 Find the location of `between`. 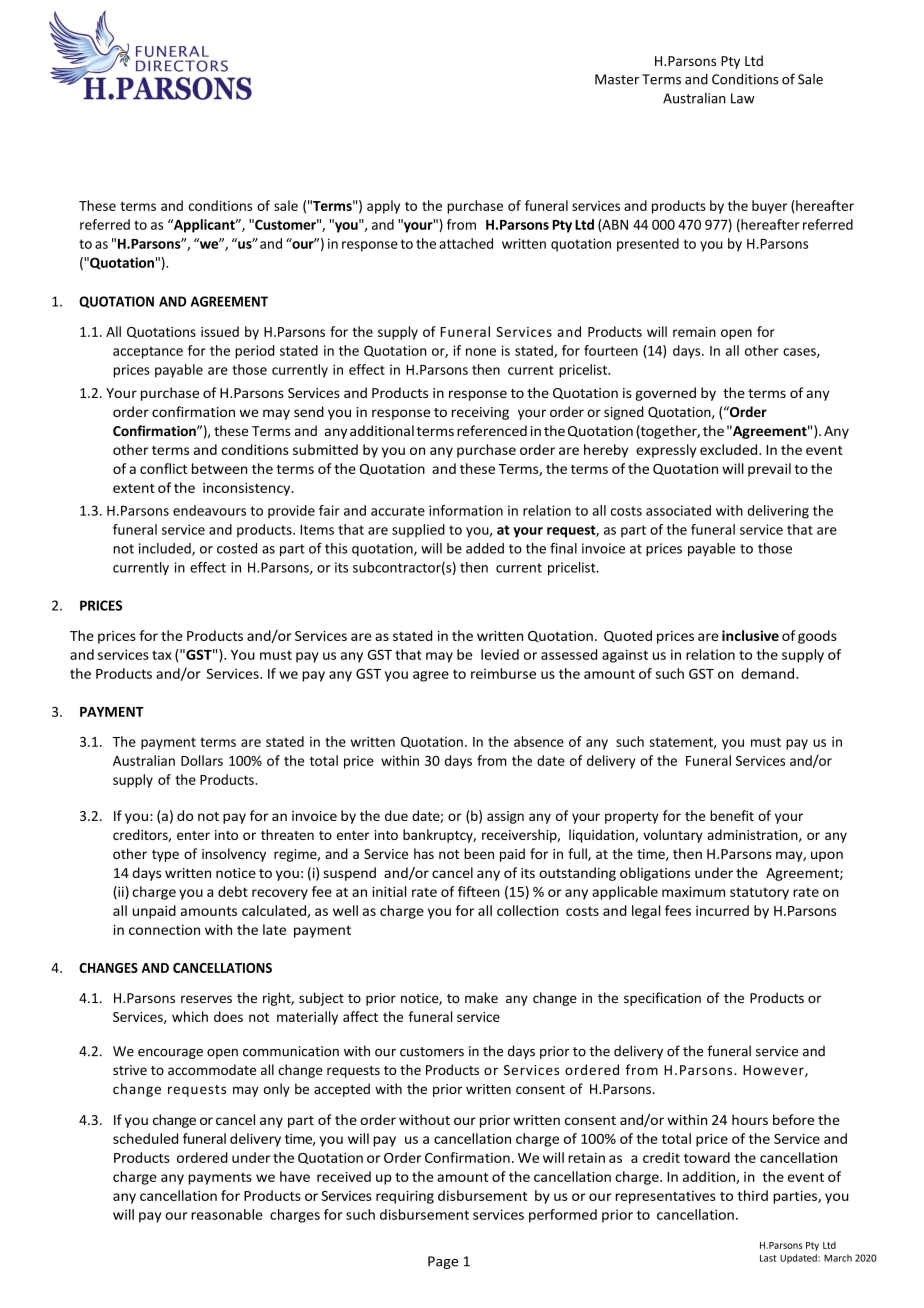

between is located at coordinates (219, 468).
